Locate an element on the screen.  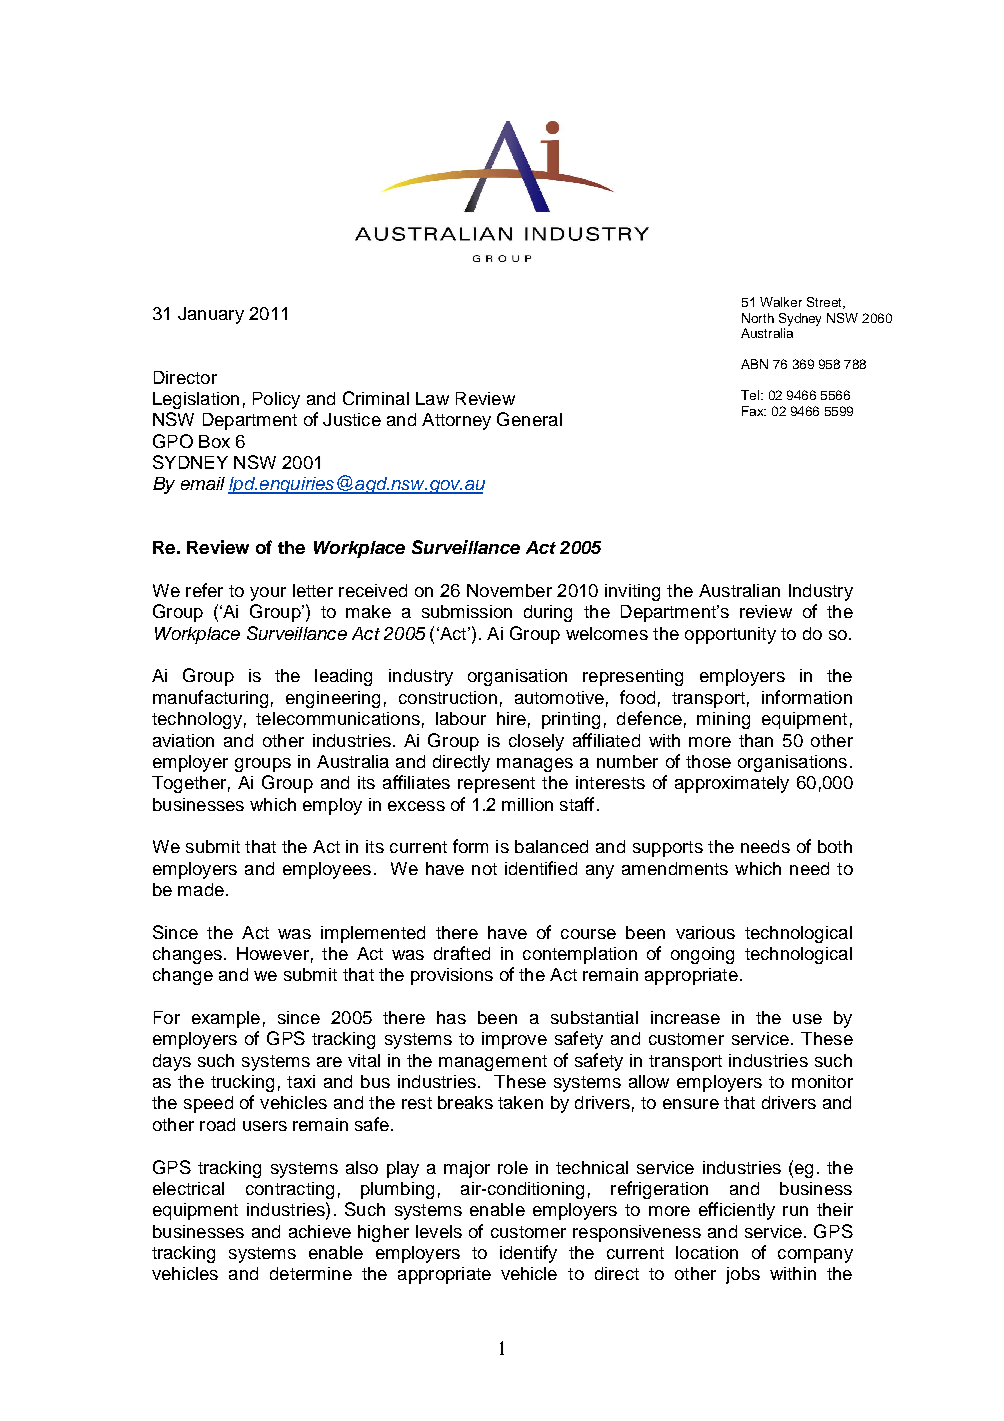
Law is located at coordinates (432, 398).
